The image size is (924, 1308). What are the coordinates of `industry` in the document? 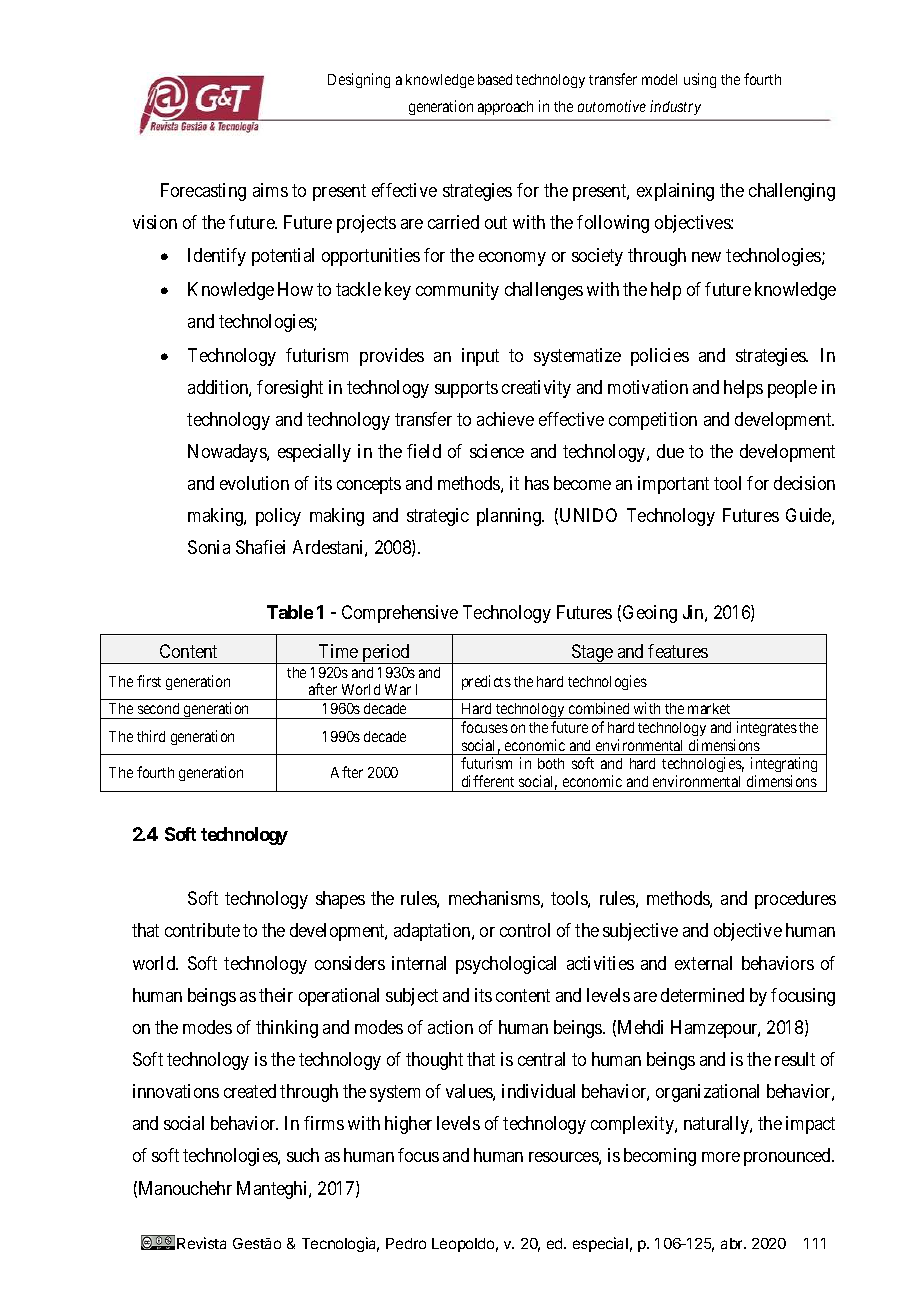 It's located at (675, 107).
